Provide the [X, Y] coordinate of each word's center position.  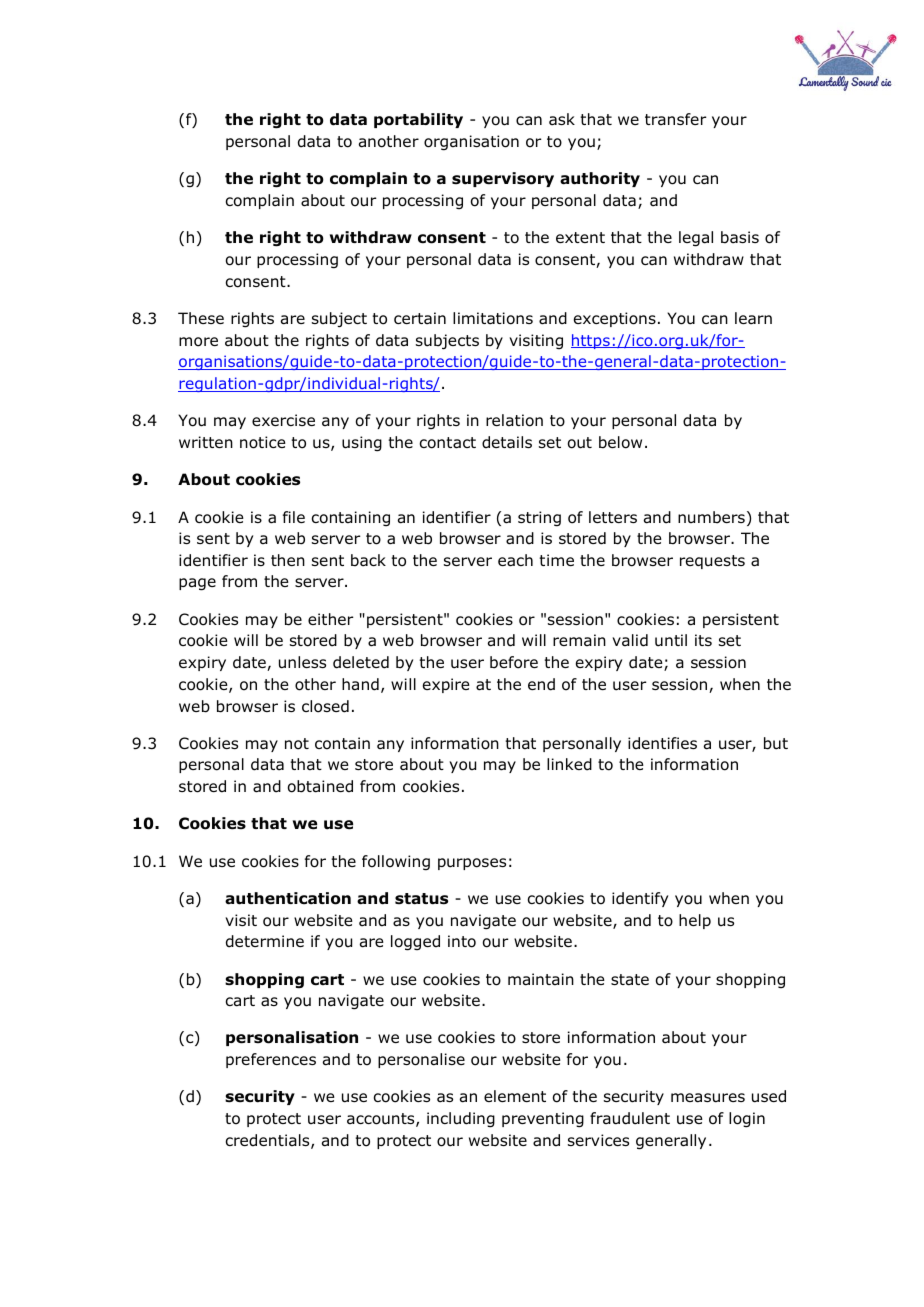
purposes [472, 864]
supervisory [503, 179]
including [461, 1120]
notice [263, 442]
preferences [271, 1060]
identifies [662, 743]
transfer [675, 119]
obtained [320, 786]
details [507, 442]
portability [418, 120]
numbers [711, 517]
